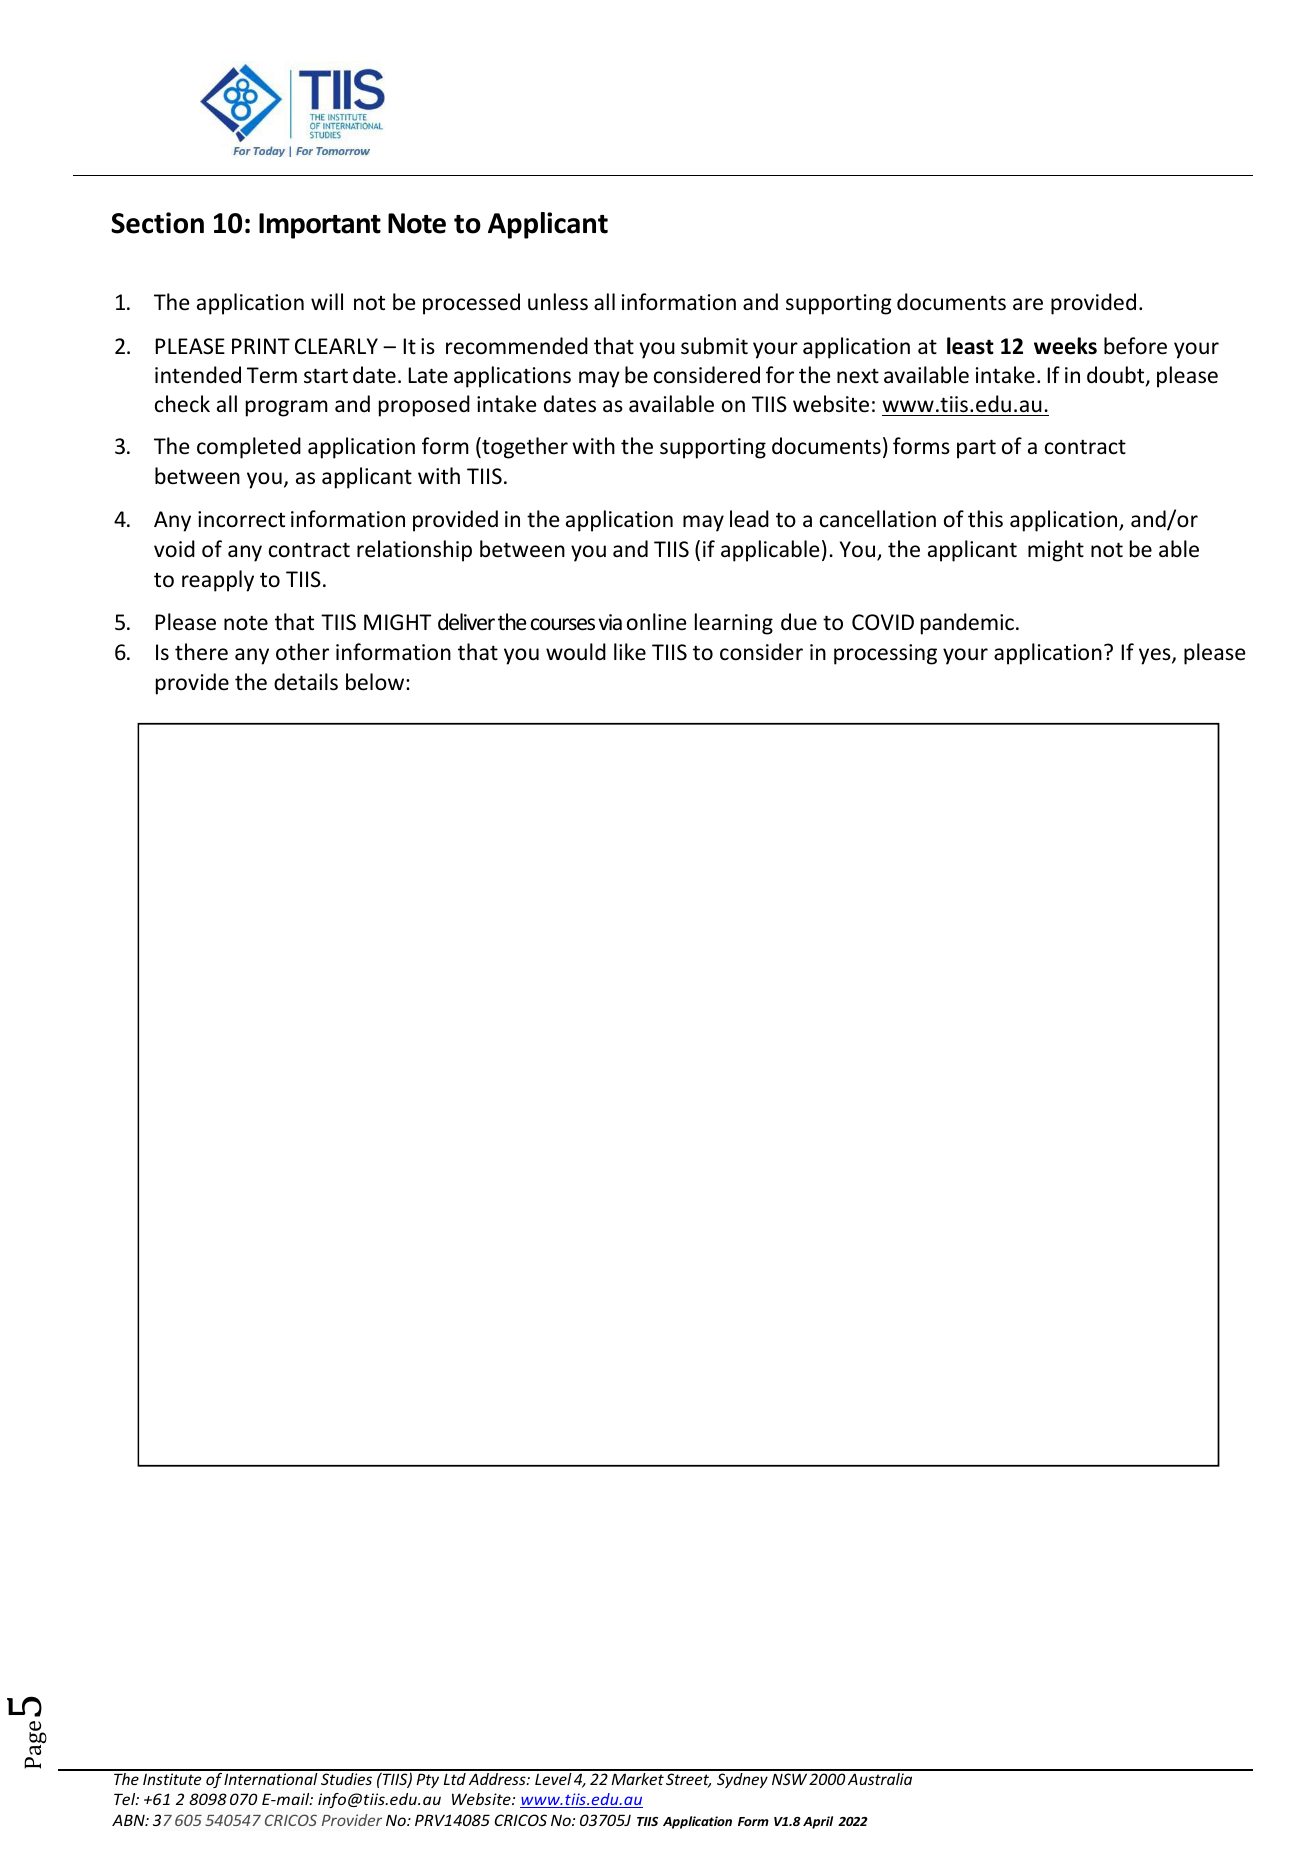  Describe the element at coordinates (818, 1822) in the screenshot. I see `April` at that location.
